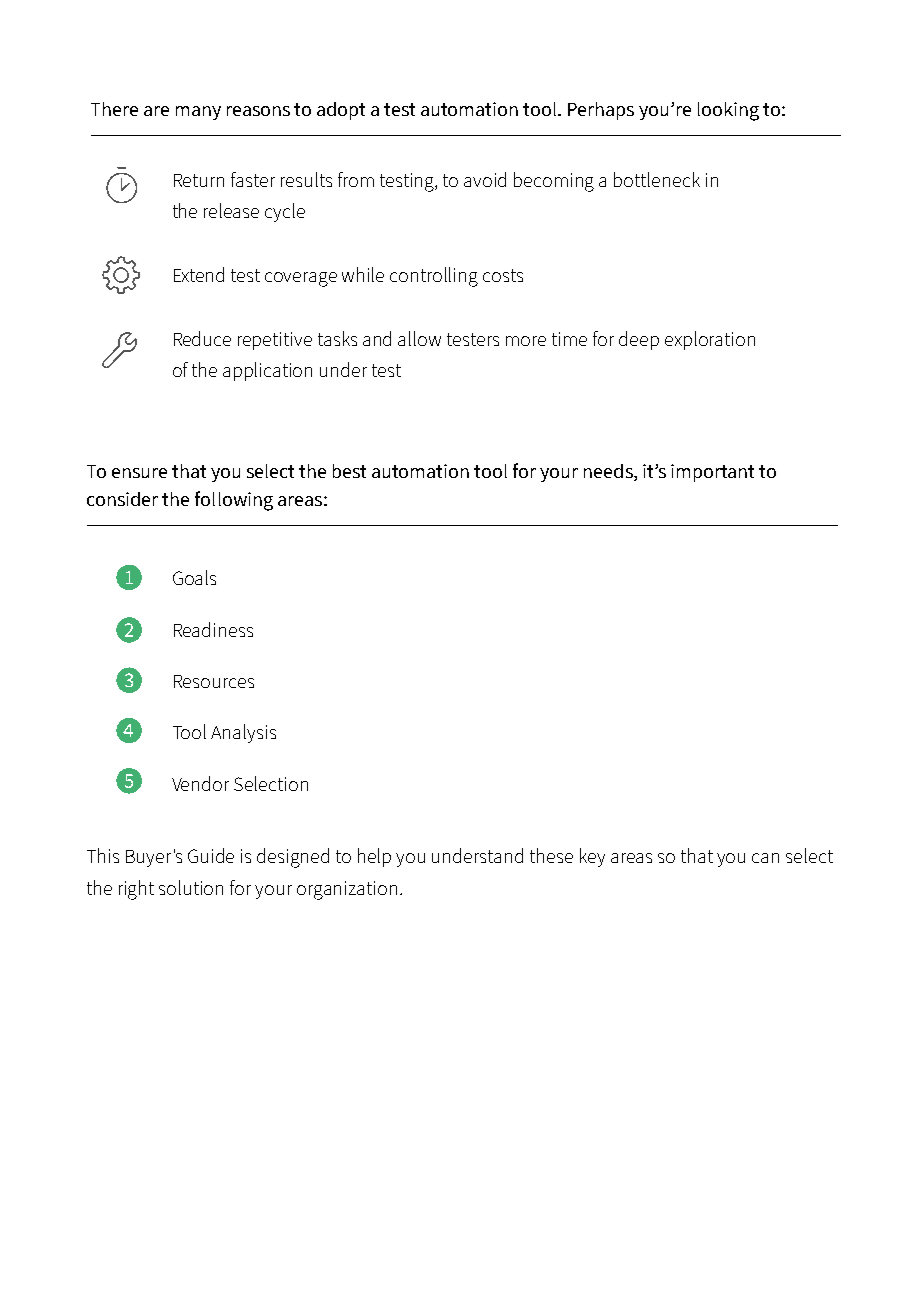 This image has height=1307, width=924. Describe the element at coordinates (213, 629) in the image. I see `Readiness` at that location.
